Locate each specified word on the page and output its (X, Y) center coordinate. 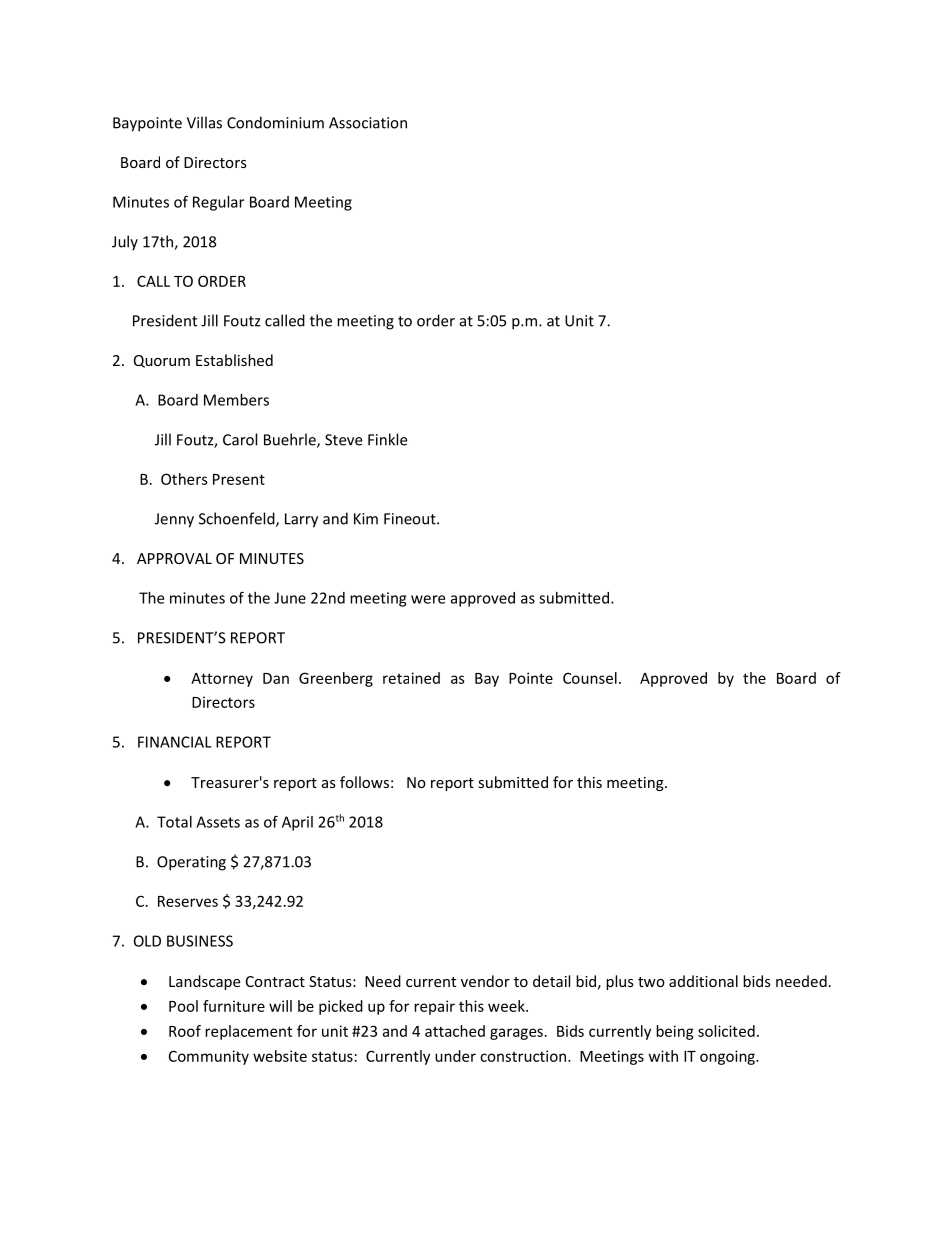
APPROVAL (174, 558)
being (675, 1032)
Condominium (275, 122)
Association (368, 123)
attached (455, 1031)
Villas (204, 122)
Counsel (590, 678)
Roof (185, 1031)
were (428, 599)
